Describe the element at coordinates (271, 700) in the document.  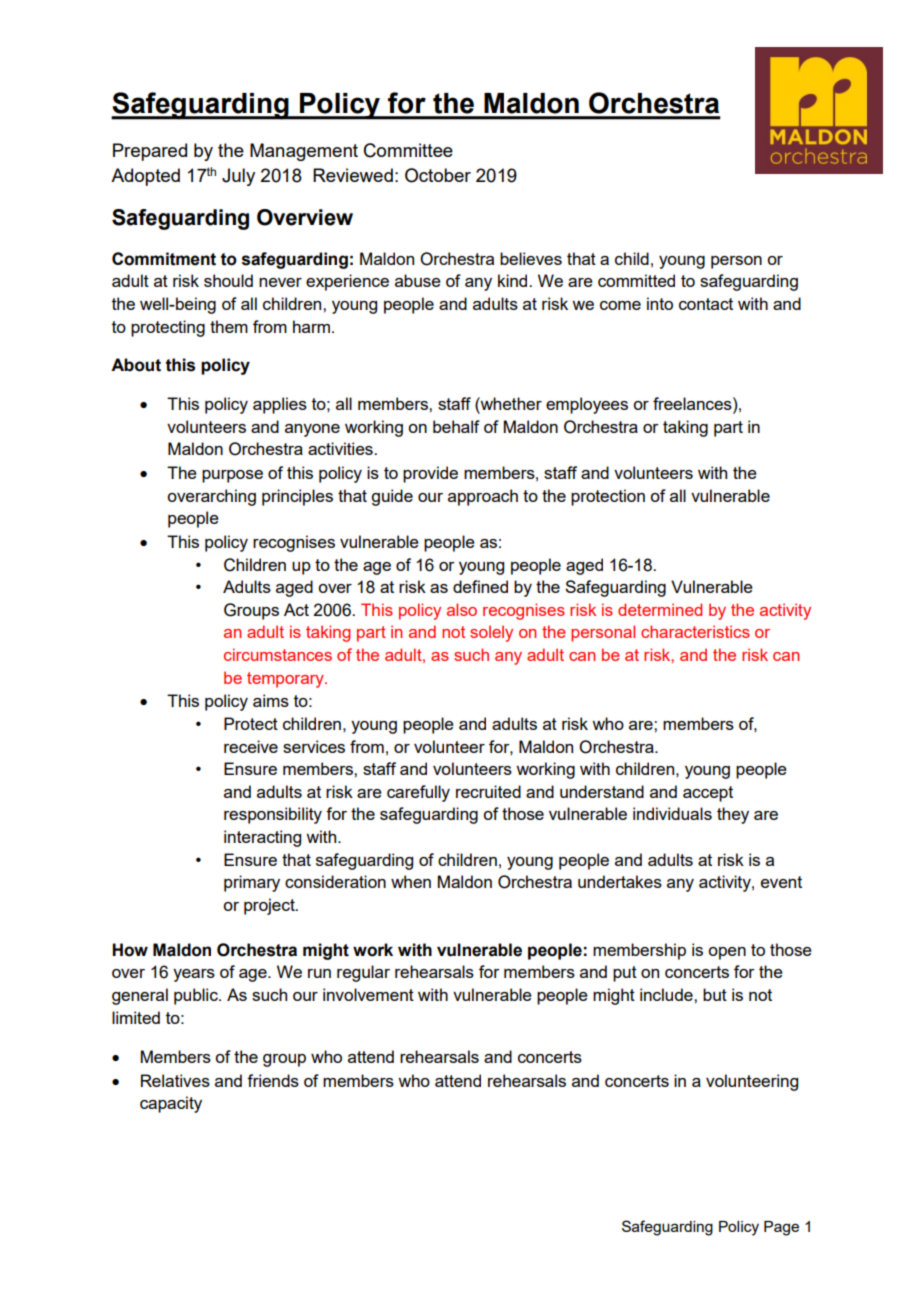
I see `aims` at that location.
